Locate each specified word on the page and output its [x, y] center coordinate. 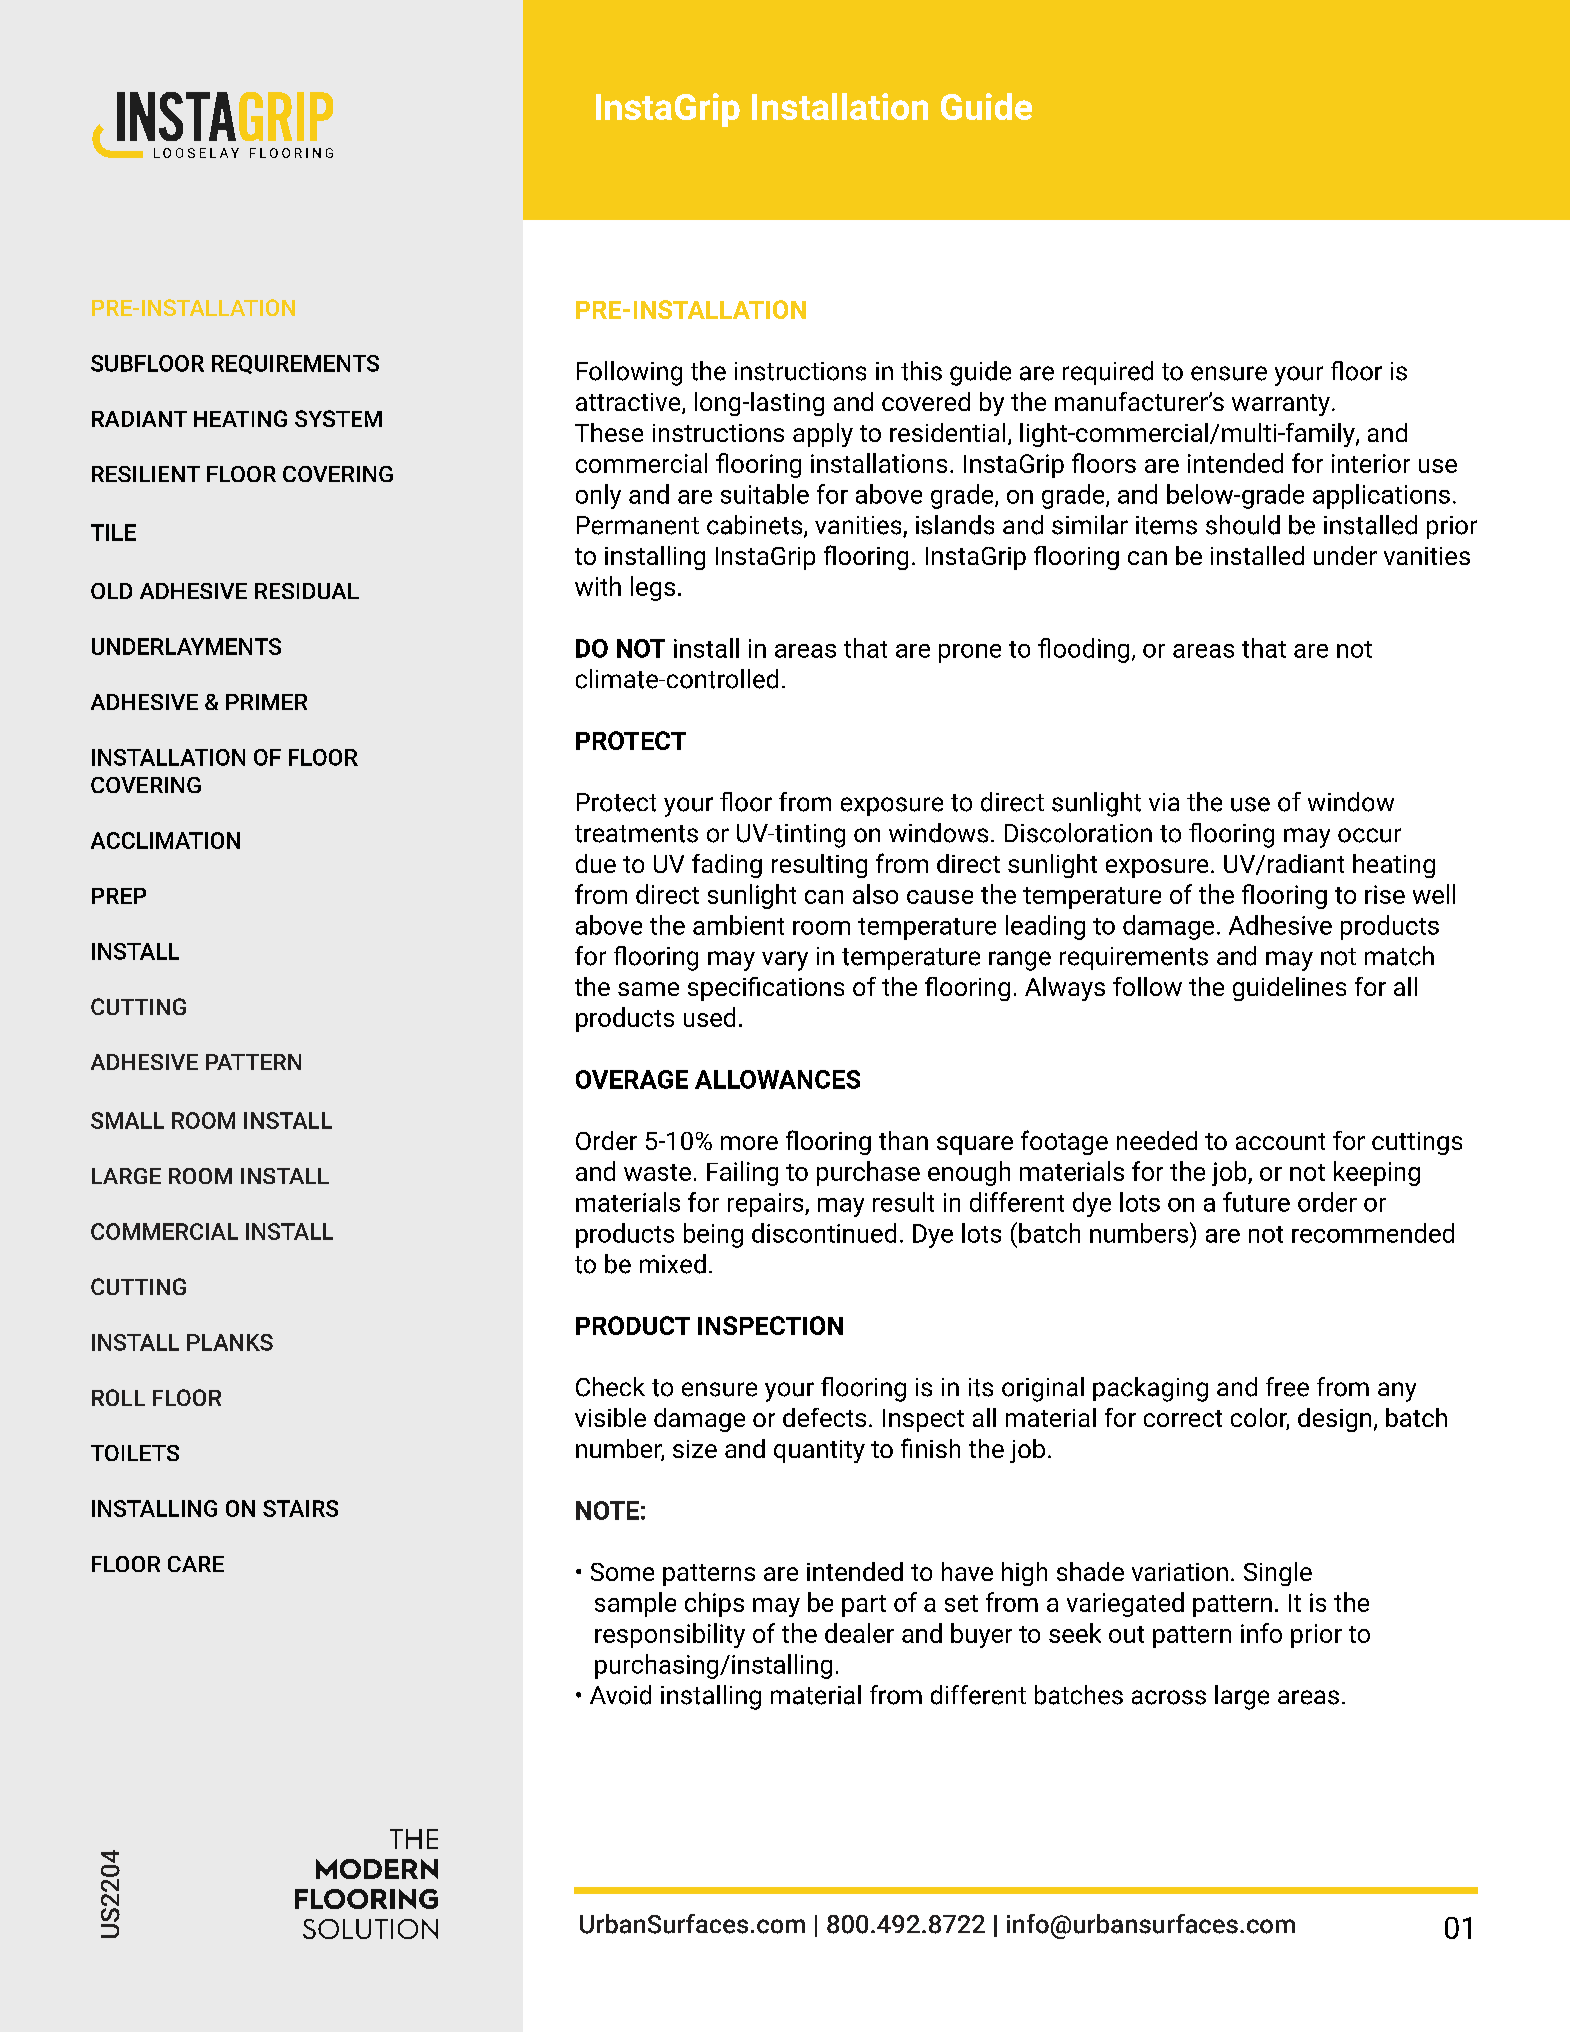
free [1287, 1387]
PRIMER [266, 702]
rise [1385, 894]
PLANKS [230, 1342]
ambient [738, 925]
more [749, 1143]
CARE [196, 1564]
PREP [119, 896]
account [1280, 1141]
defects [824, 1417]
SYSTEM [338, 418]
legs [653, 588]
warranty [1281, 405]
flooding [1083, 650]
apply [823, 435]
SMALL [127, 1120]
